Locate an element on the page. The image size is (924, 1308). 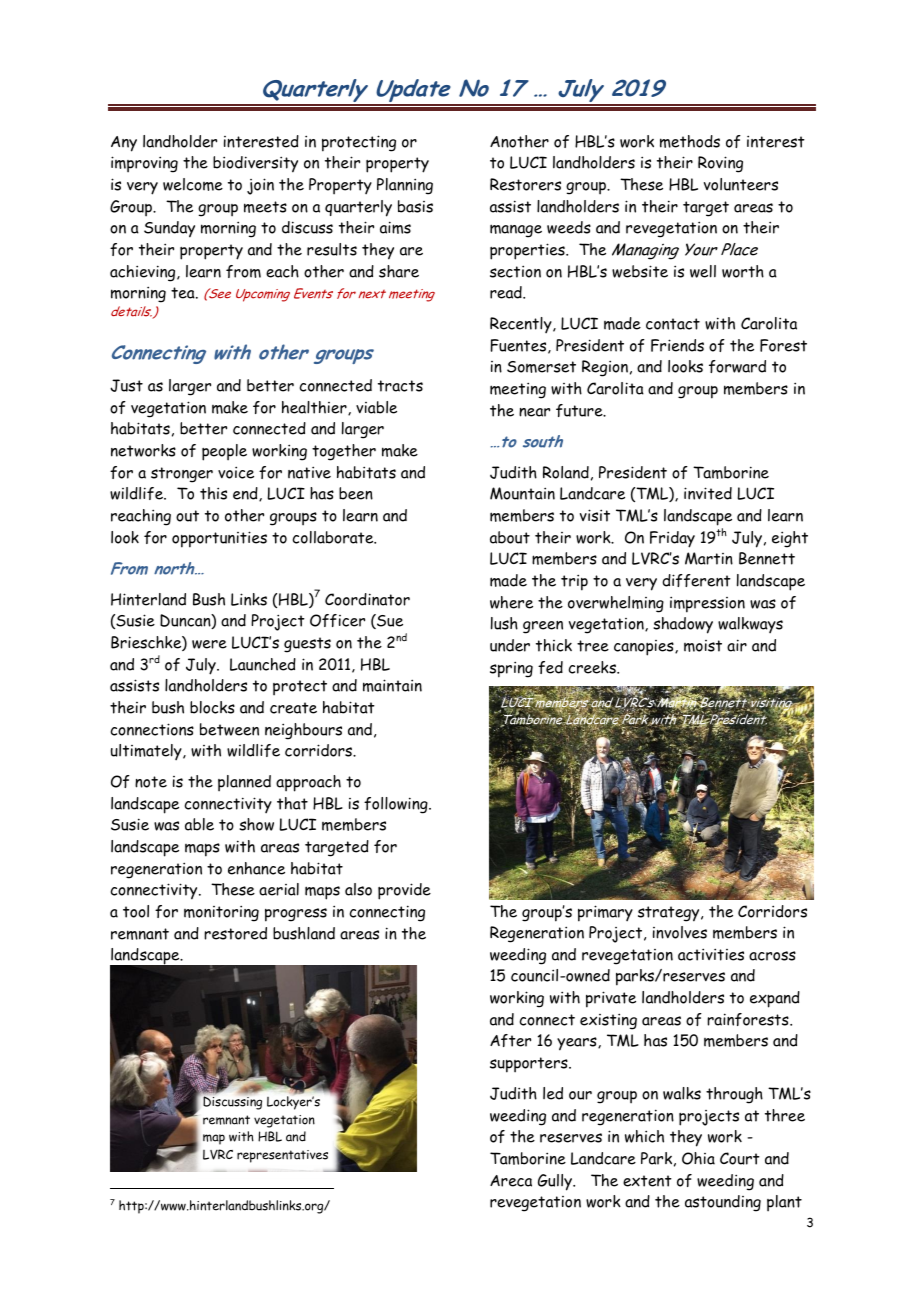
volunteers is located at coordinates (741, 184).
